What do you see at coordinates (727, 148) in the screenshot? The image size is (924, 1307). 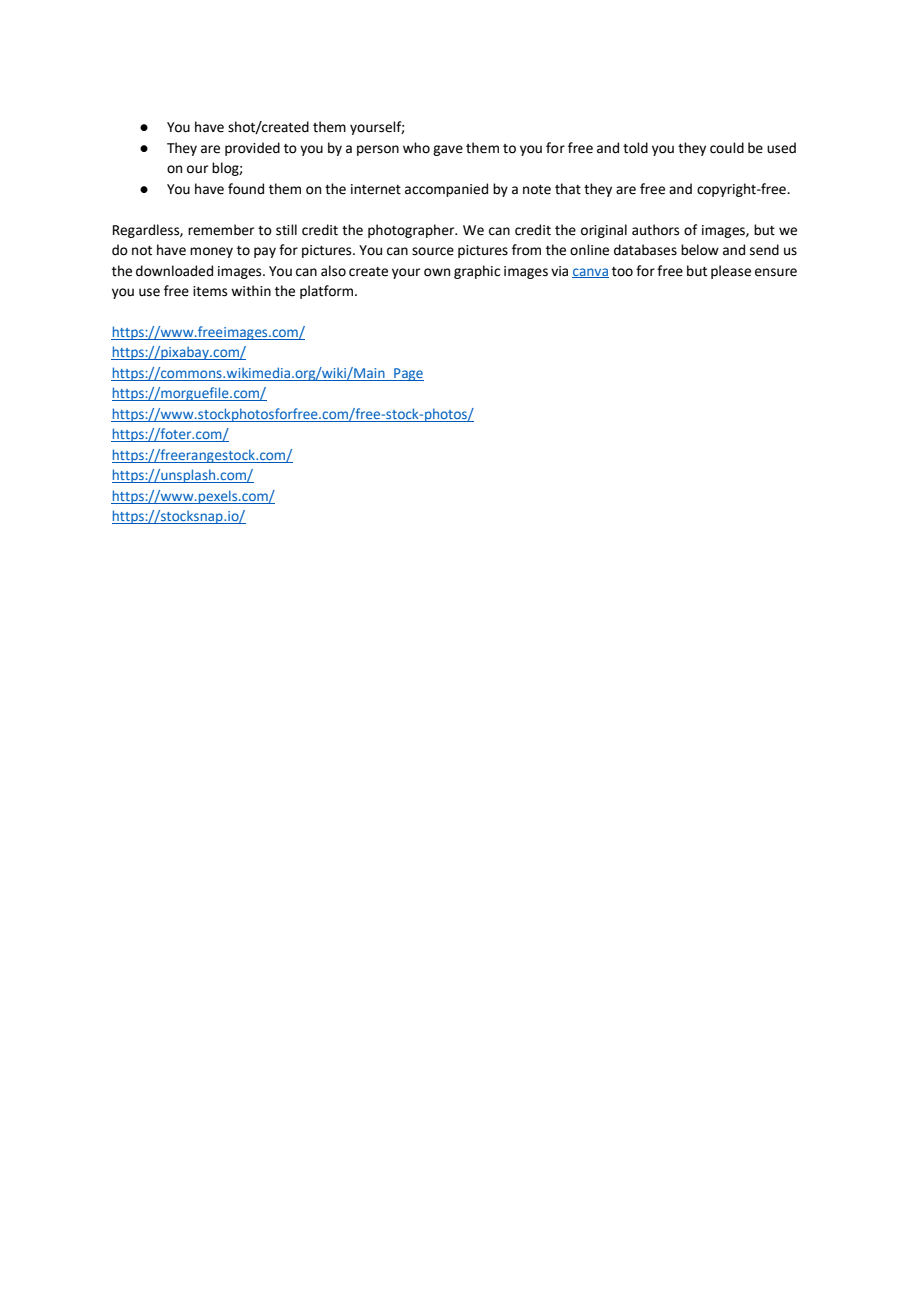 I see `could` at bounding box center [727, 148].
